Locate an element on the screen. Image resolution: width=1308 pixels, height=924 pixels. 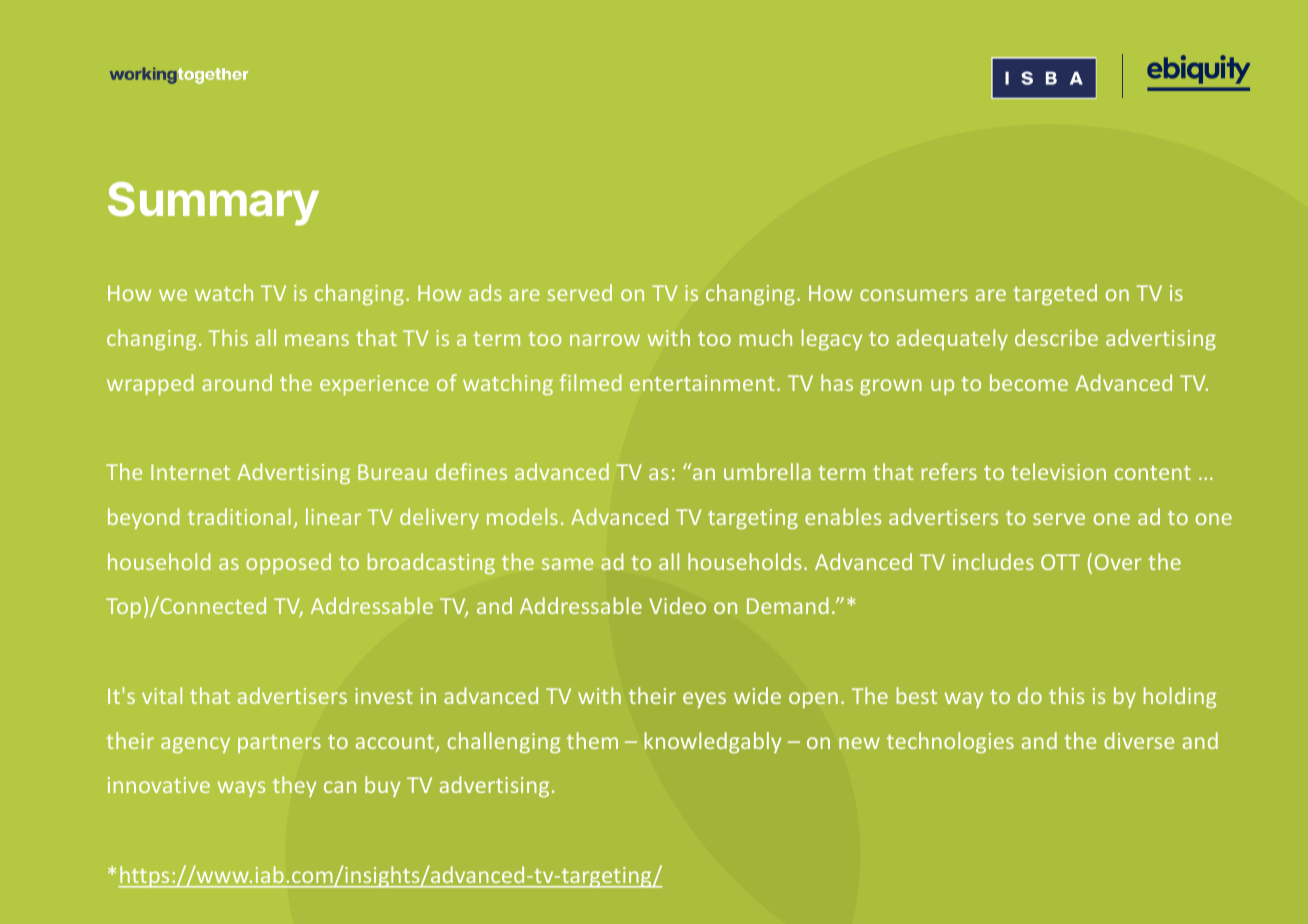
targeted is located at coordinates (1055, 294).
